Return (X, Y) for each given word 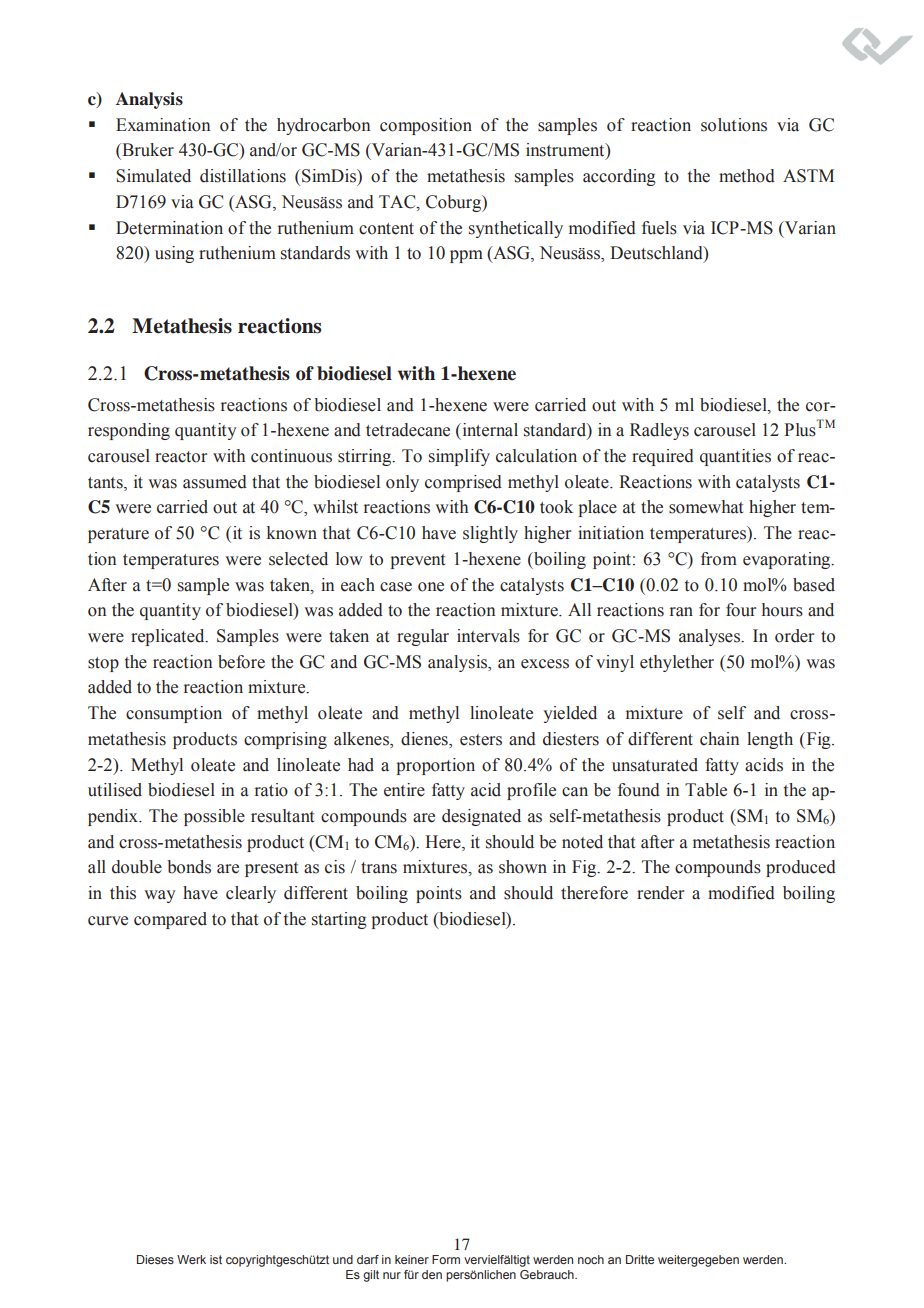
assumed (215, 482)
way (160, 896)
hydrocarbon (323, 126)
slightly (490, 534)
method (747, 176)
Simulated (153, 176)
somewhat (706, 507)
